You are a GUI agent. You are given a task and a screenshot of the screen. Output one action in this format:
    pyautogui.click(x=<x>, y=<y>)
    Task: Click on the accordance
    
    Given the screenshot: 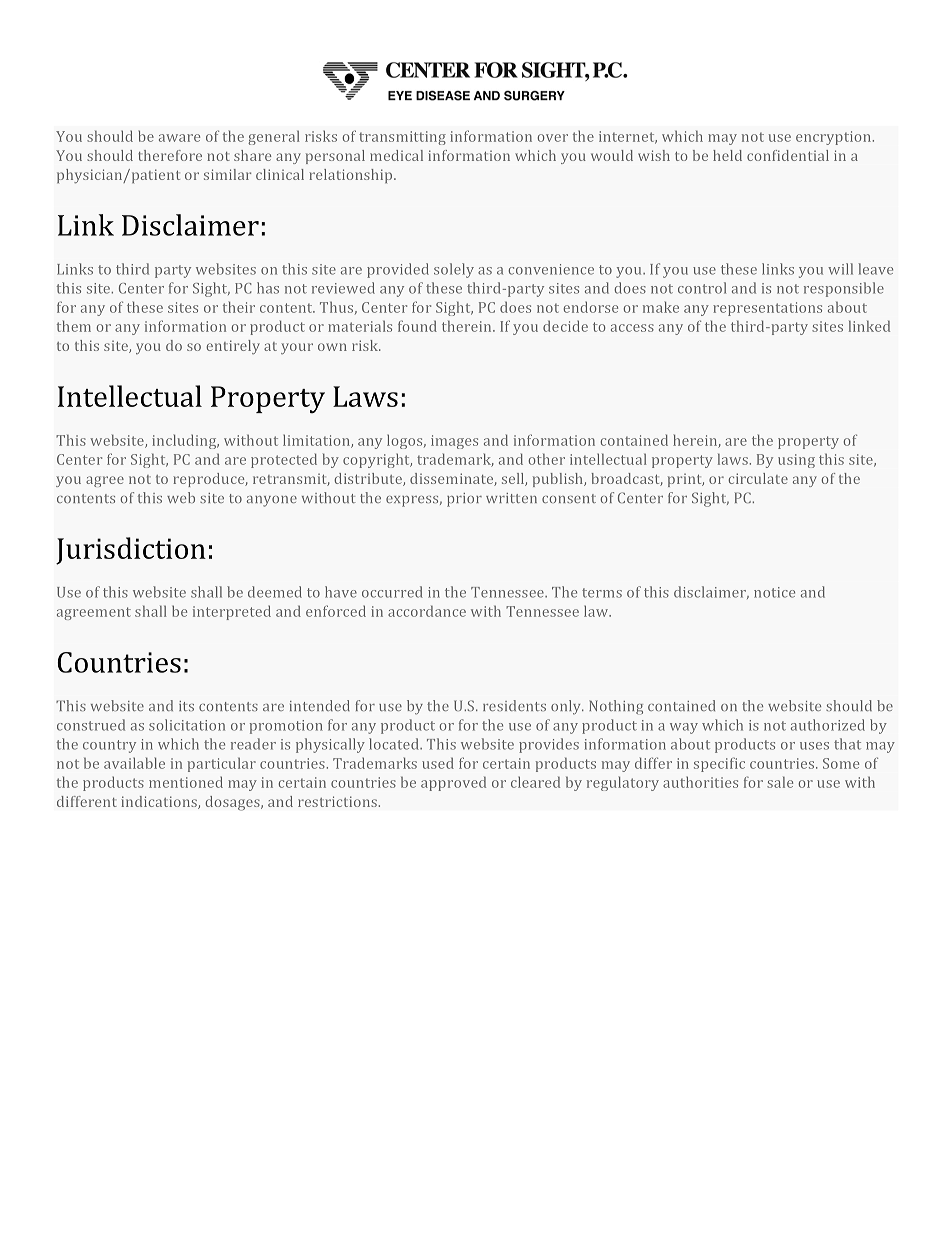 What is the action you would take?
    pyautogui.click(x=427, y=611)
